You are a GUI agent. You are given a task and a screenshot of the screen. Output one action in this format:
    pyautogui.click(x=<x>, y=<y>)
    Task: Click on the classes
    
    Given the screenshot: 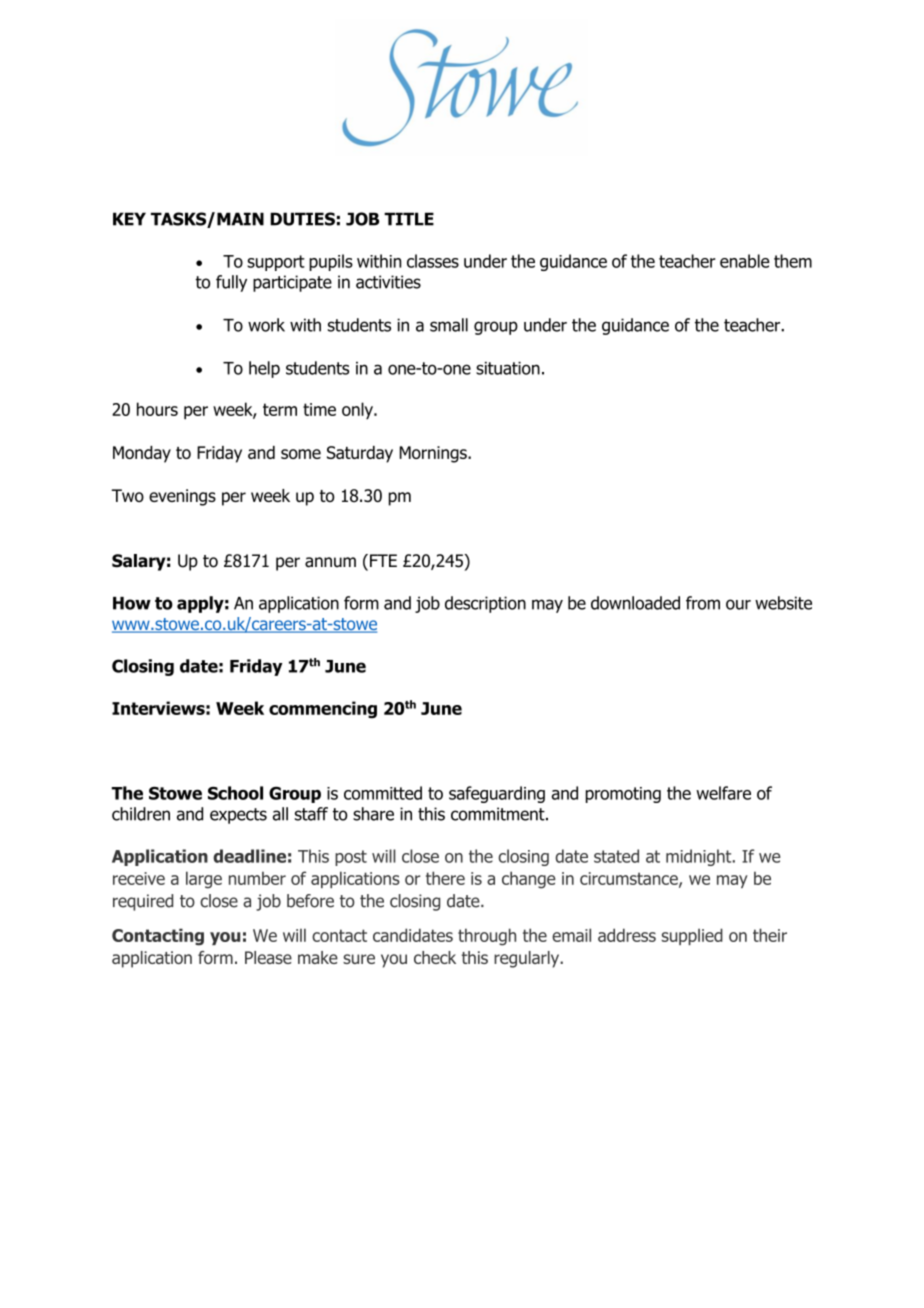 What is the action you would take?
    pyautogui.click(x=433, y=261)
